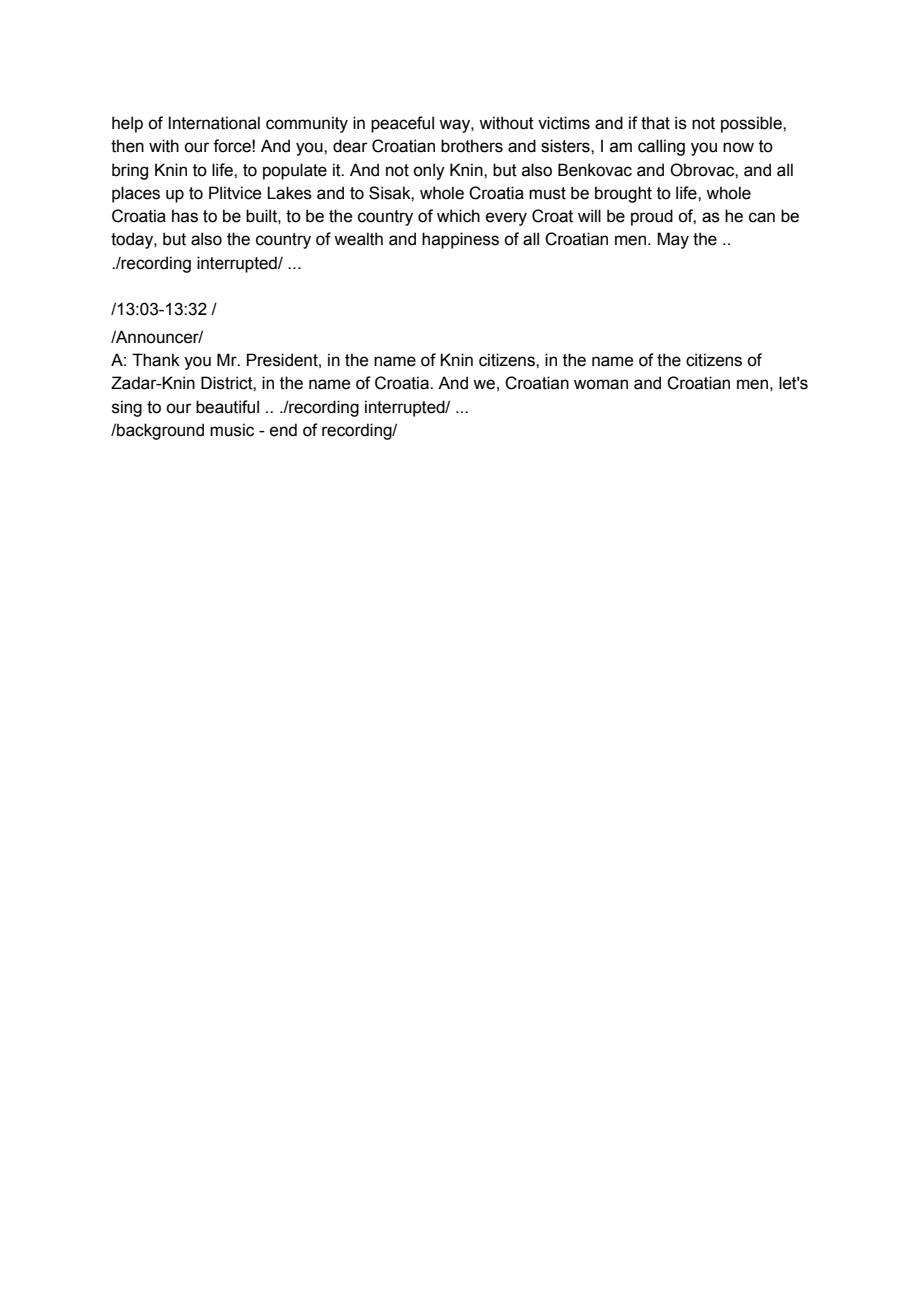 This document has height=1307, width=924. What do you see at coordinates (652, 217) in the document?
I see `proud` at bounding box center [652, 217].
